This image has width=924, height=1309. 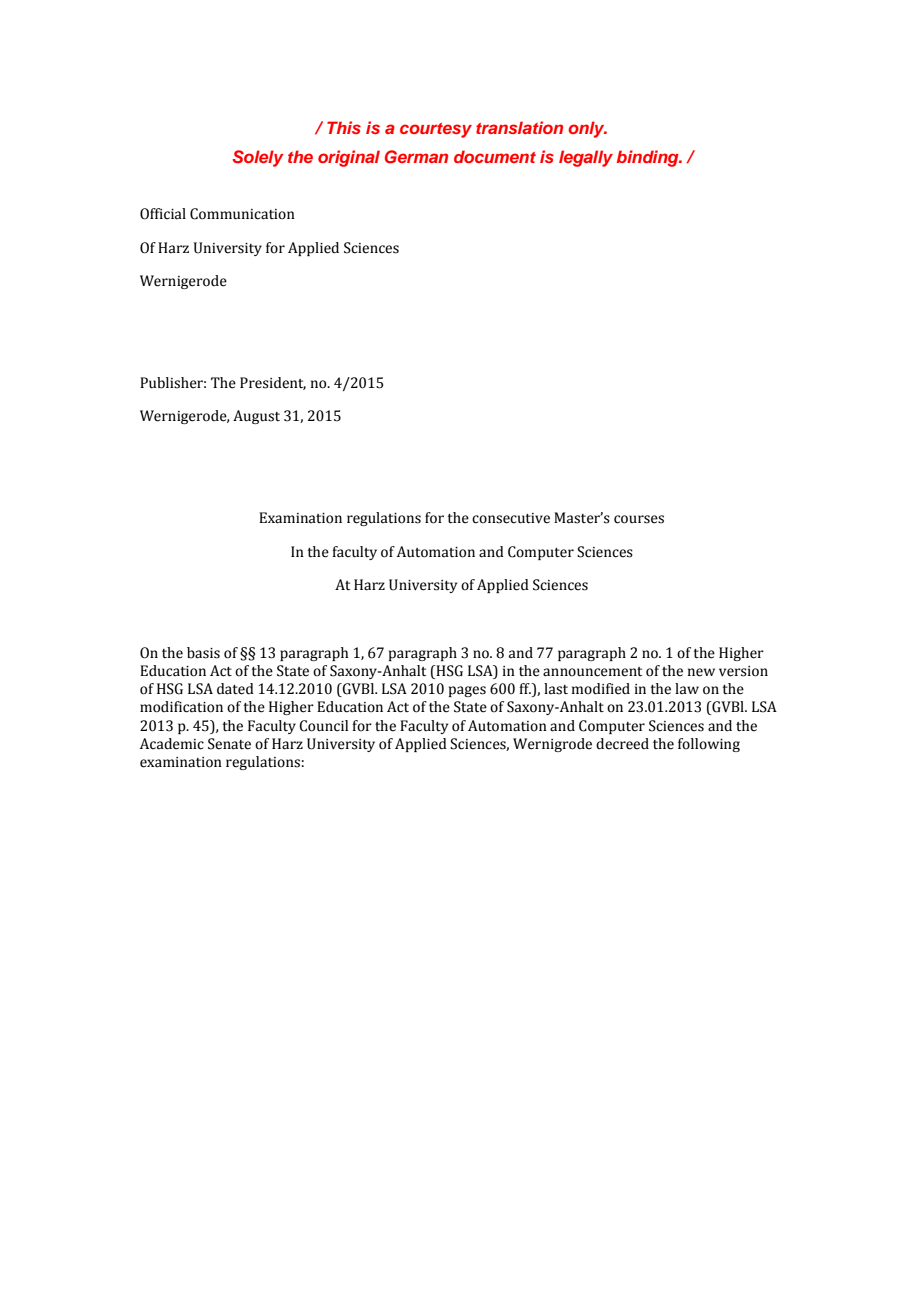 I want to click on pages, so click(x=467, y=691).
